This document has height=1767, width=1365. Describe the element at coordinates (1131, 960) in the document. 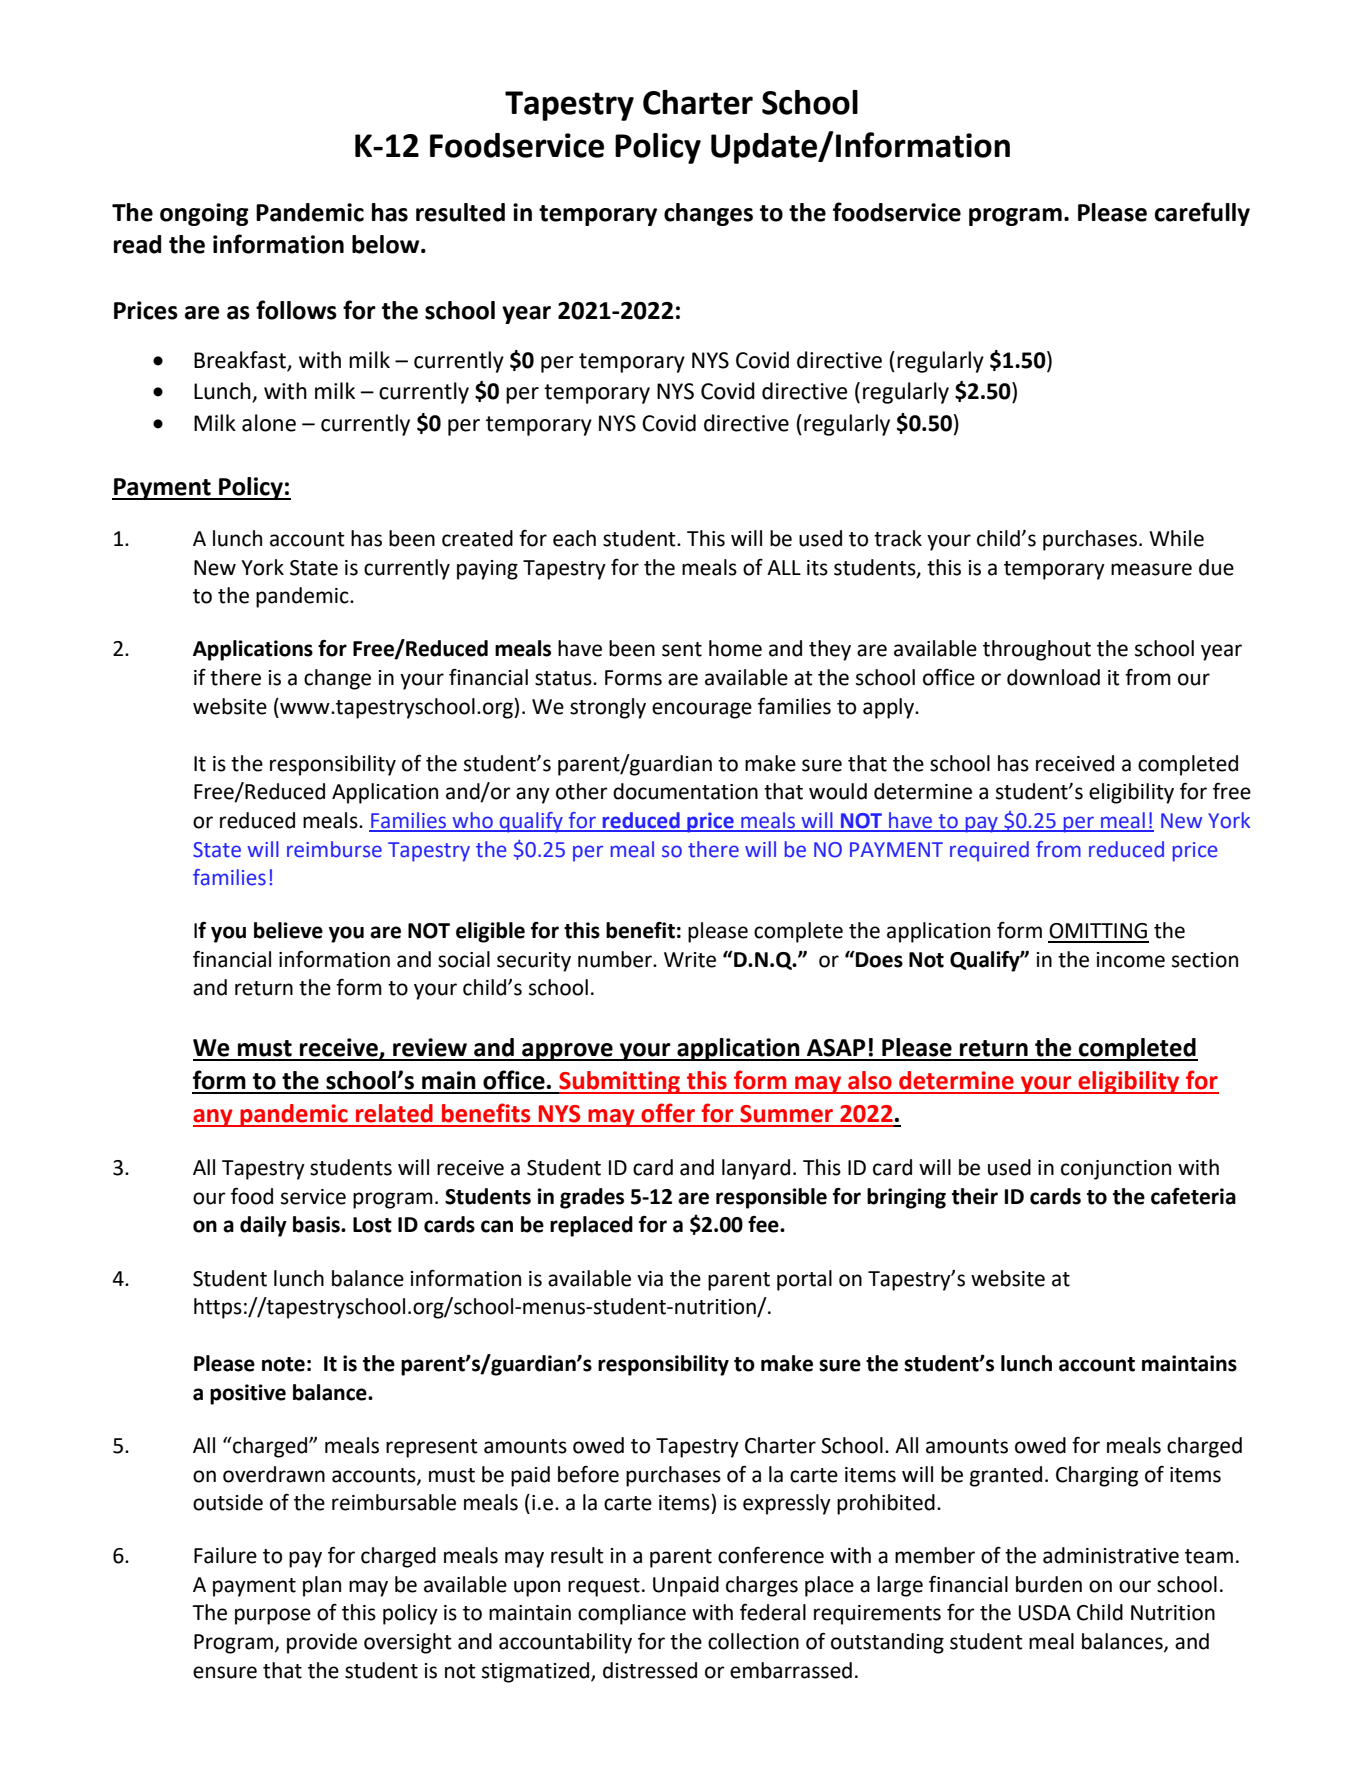

I see `income` at that location.
